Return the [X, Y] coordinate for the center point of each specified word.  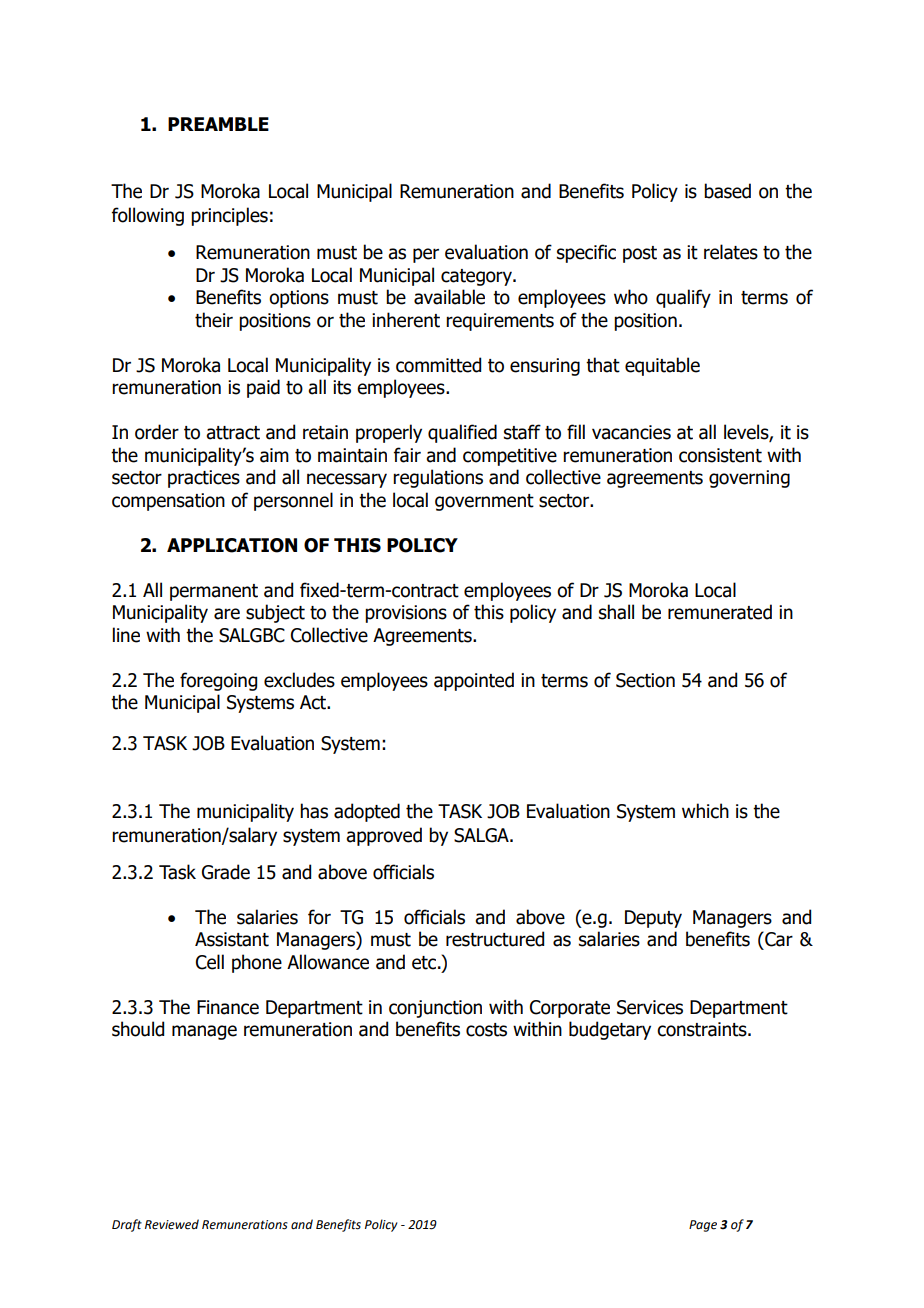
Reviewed [172, 1224]
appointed [474, 681]
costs [486, 1030]
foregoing [218, 681]
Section [645, 680]
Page [703, 1226]
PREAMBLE [218, 124]
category [477, 277]
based [727, 191]
